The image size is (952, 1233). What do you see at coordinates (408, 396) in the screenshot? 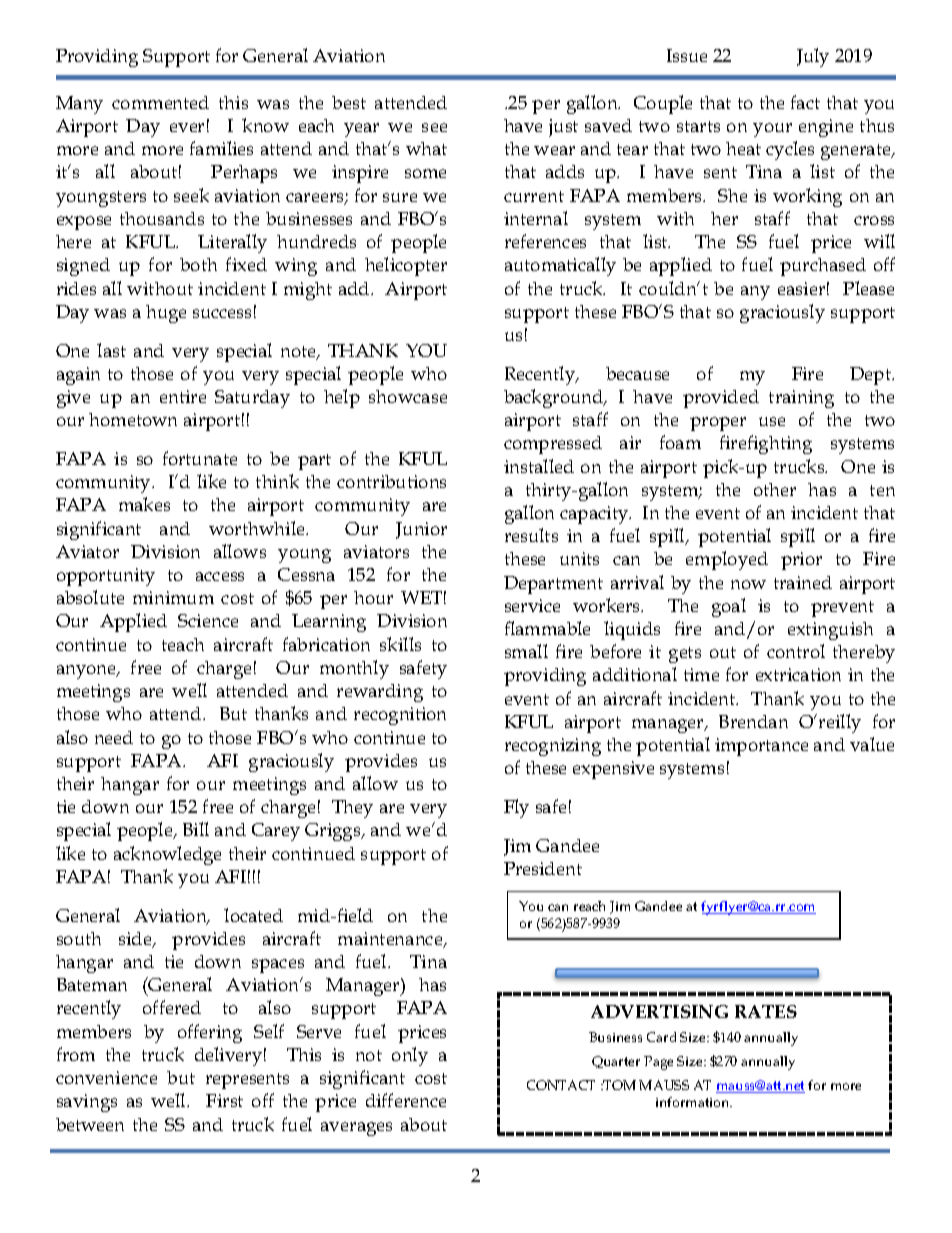
I see `showcase` at bounding box center [408, 396].
